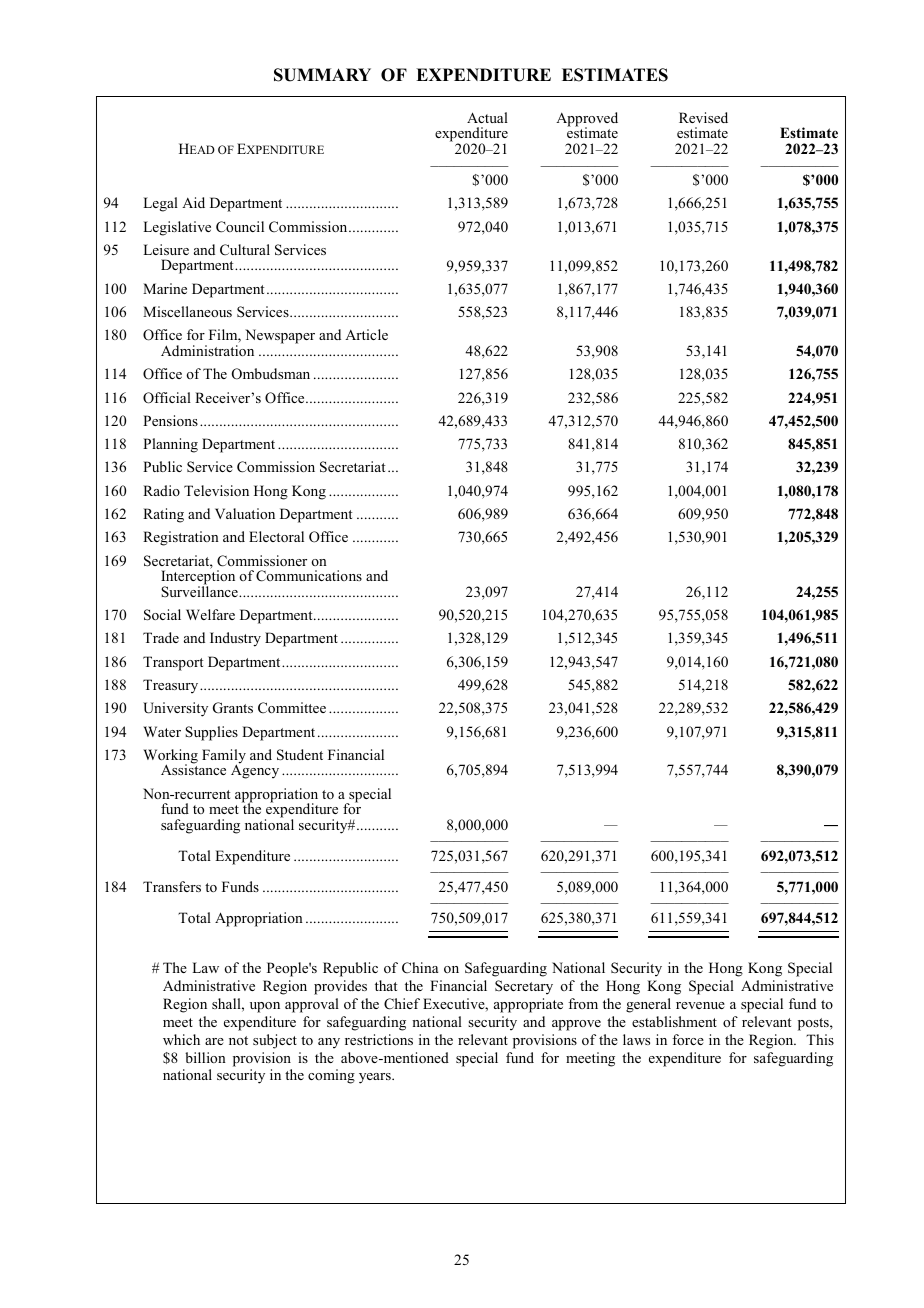  Describe the element at coordinates (703, 117) in the page. I see `Revised` at that location.
